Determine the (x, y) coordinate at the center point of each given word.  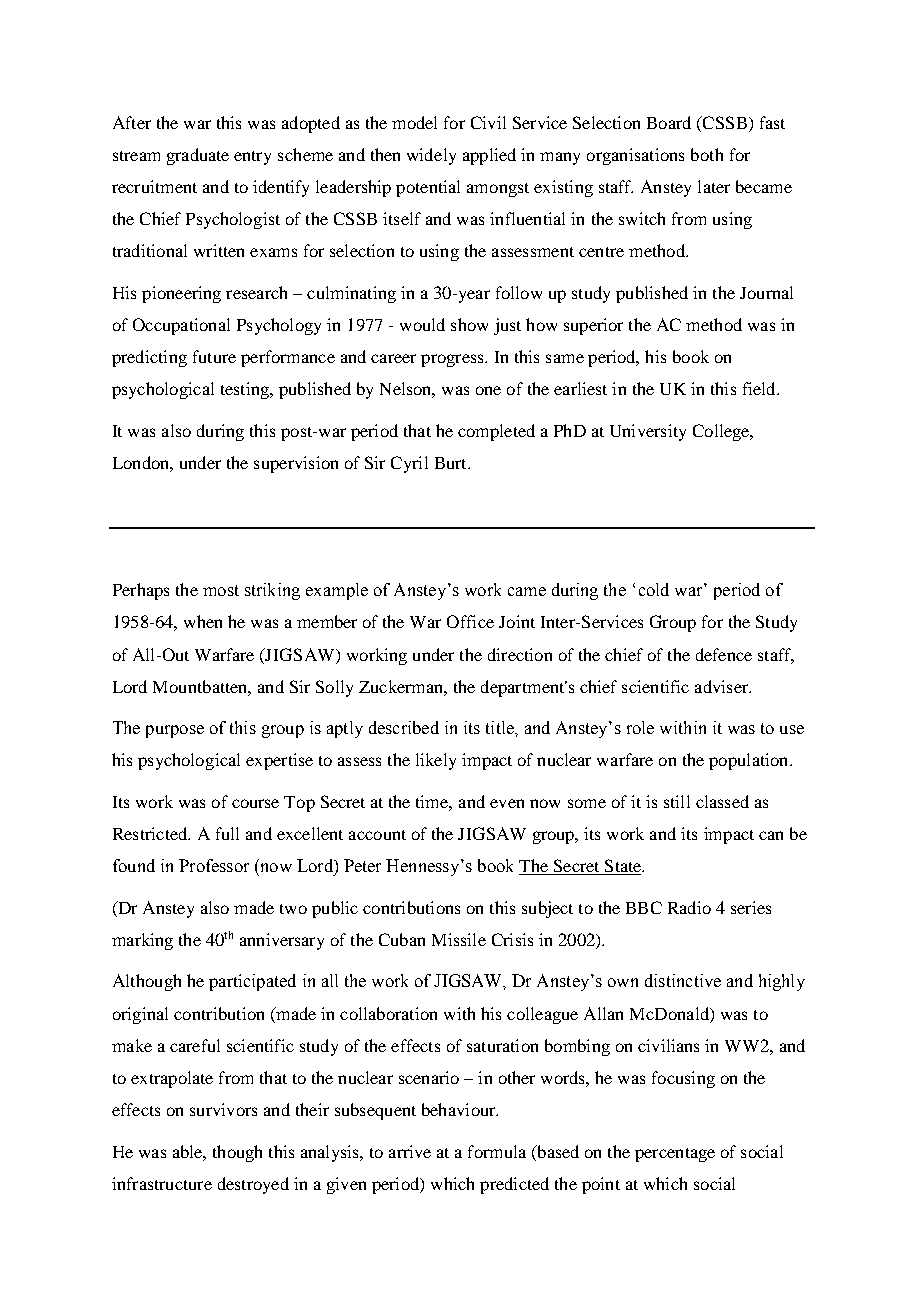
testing (246, 390)
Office (470, 621)
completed (496, 432)
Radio (689, 907)
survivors (223, 1109)
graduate (198, 156)
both (707, 154)
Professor (214, 865)
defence (724, 654)
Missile (459, 939)
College (722, 432)
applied (489, 156)
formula (497, 1151)
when (203, 621)
